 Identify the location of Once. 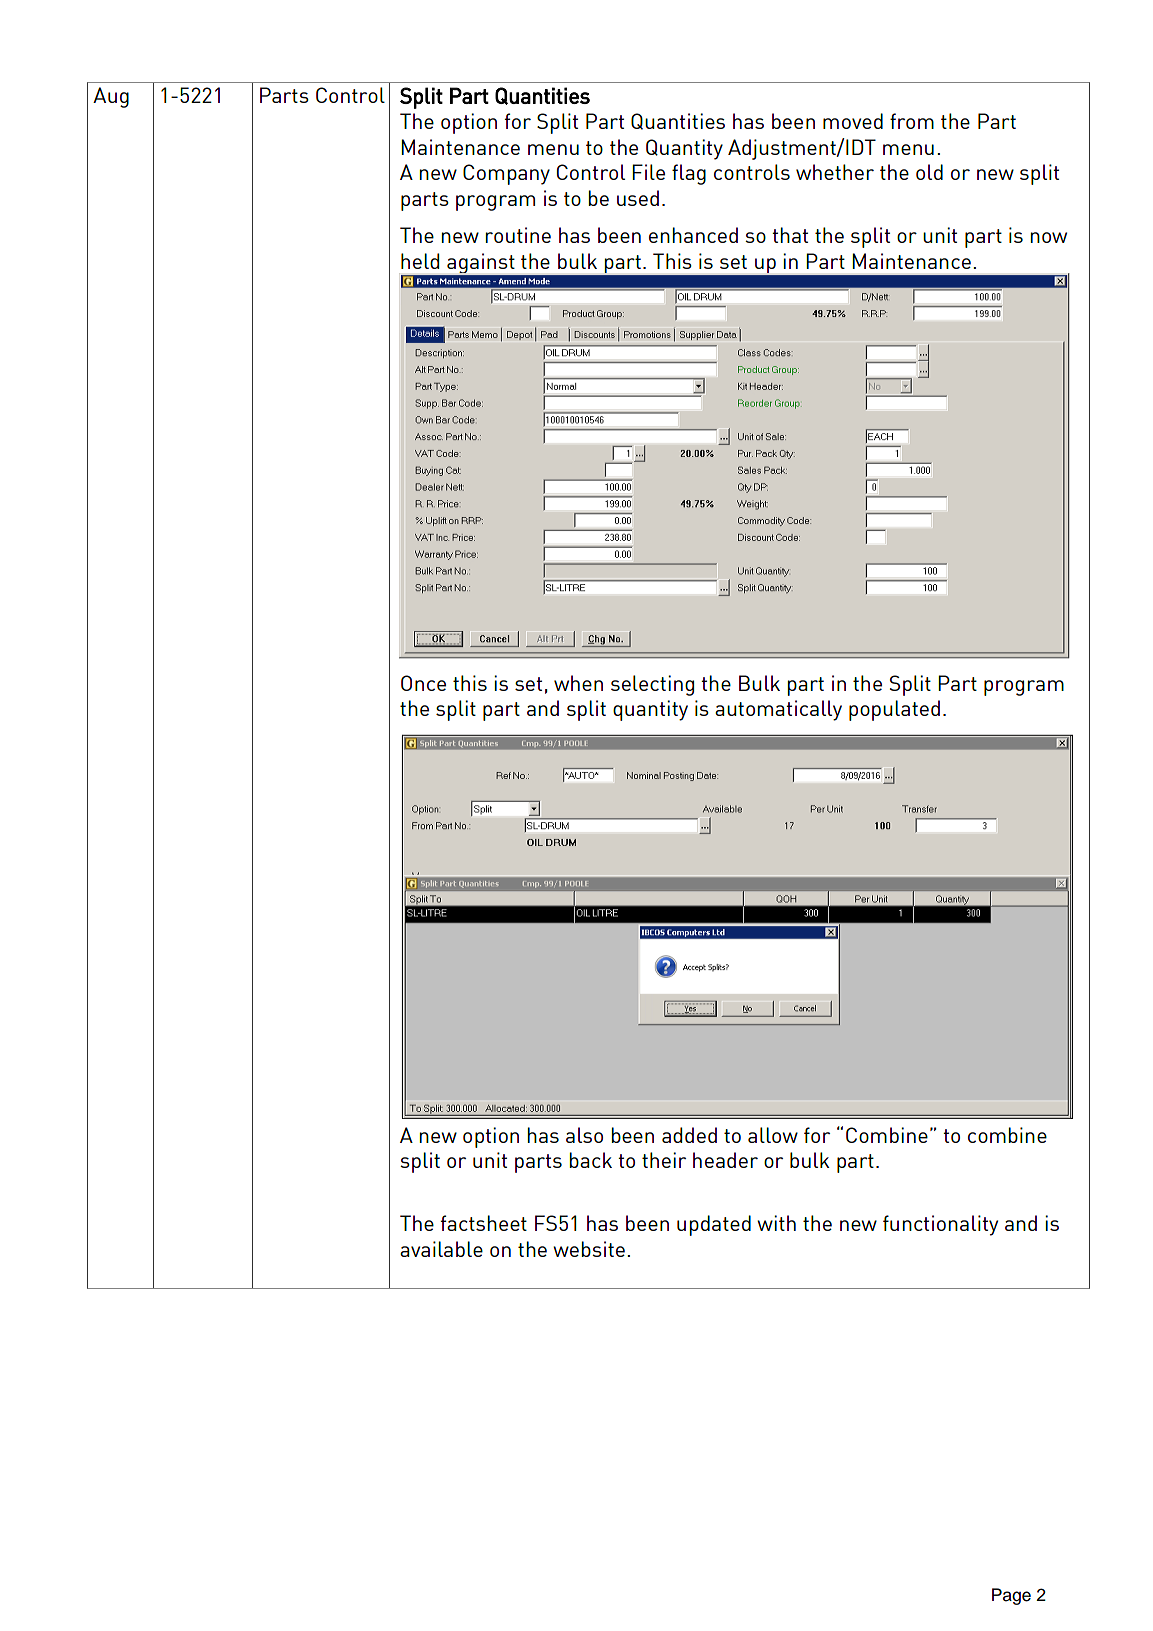
(423, 683).
